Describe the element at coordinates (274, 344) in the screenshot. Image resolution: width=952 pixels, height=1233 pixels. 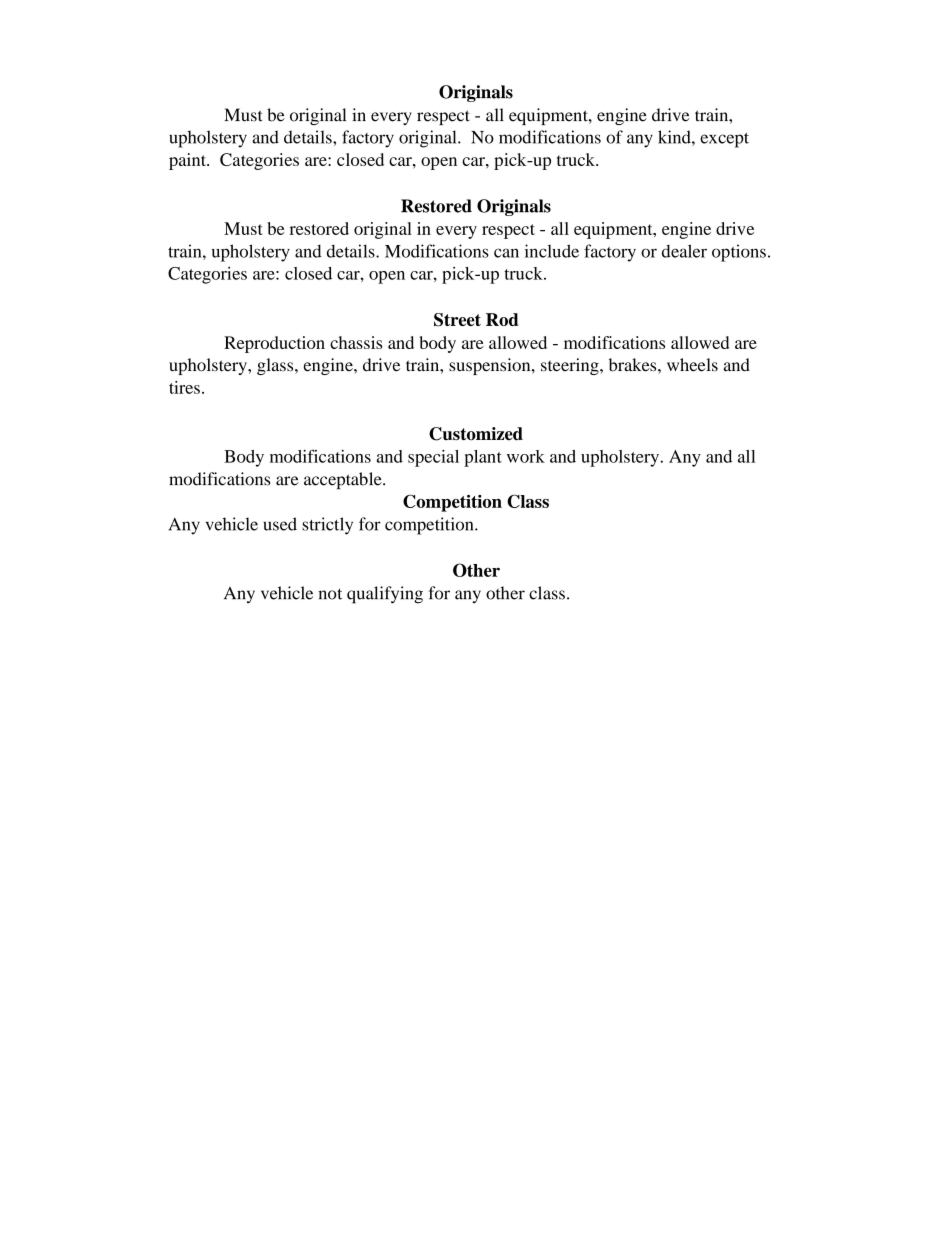
I see `Reproduction` at that location.
